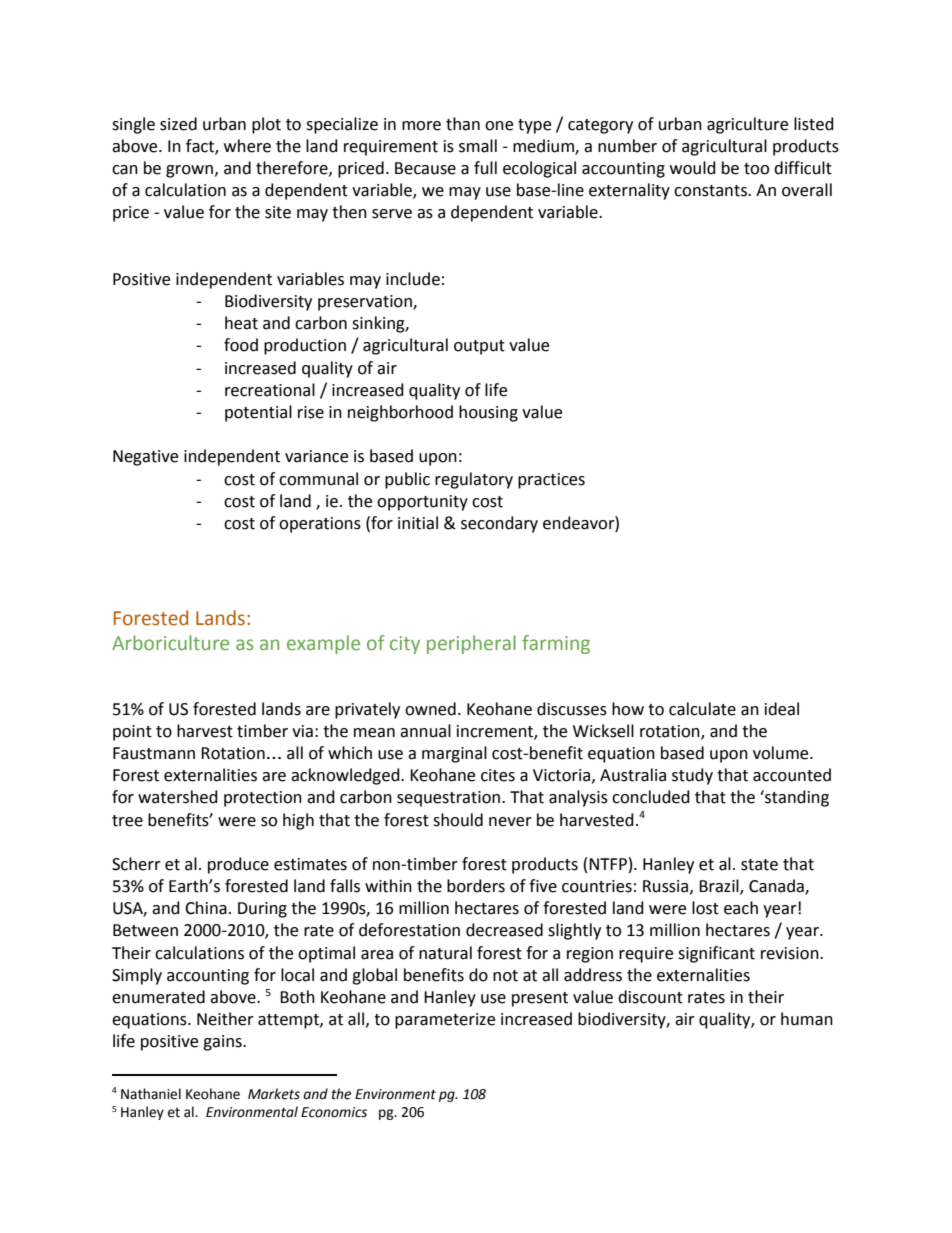  Describe the element at coordinates (323, 644) in the screenshot. I see `example` at that location.
